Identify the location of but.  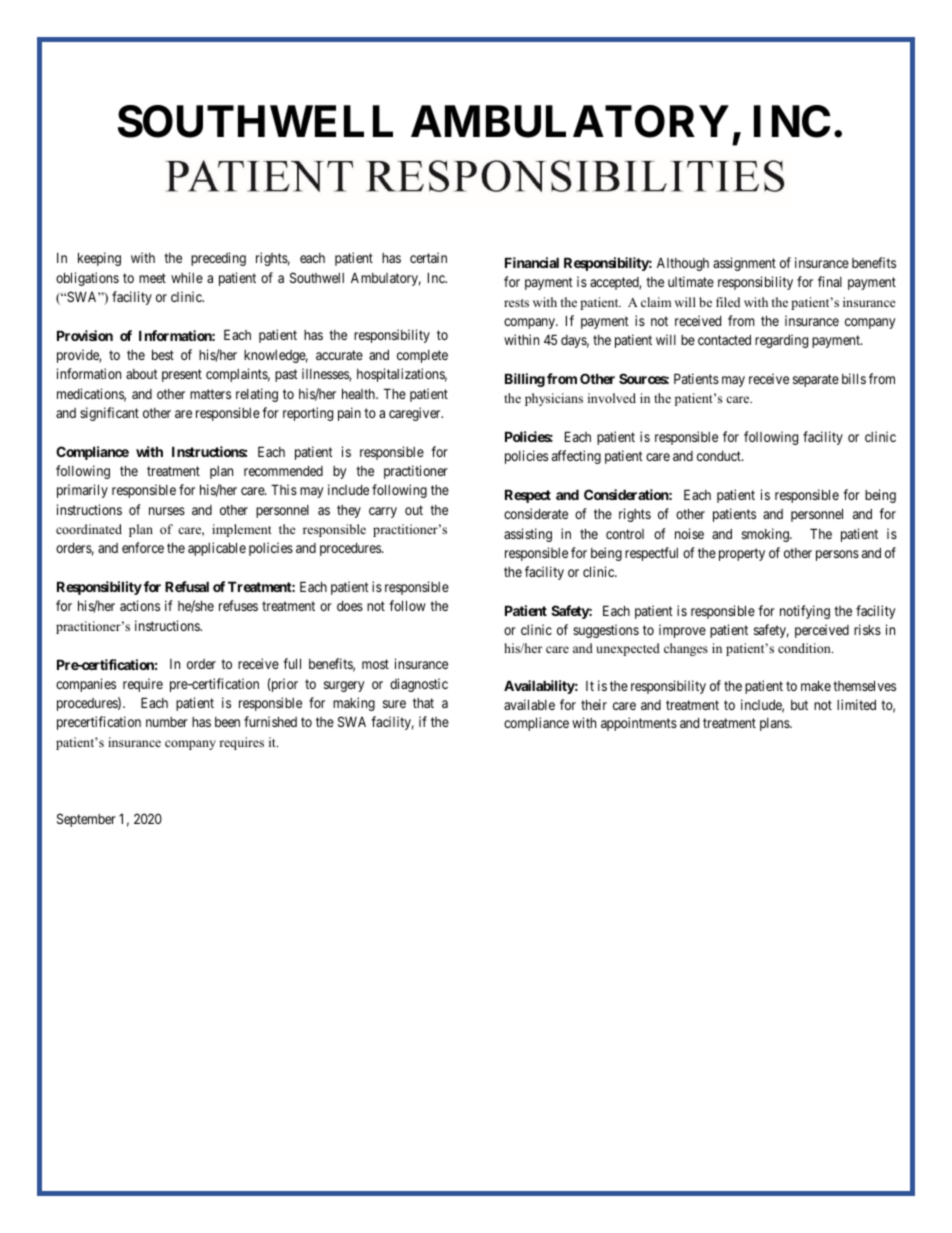
(799, 705).
